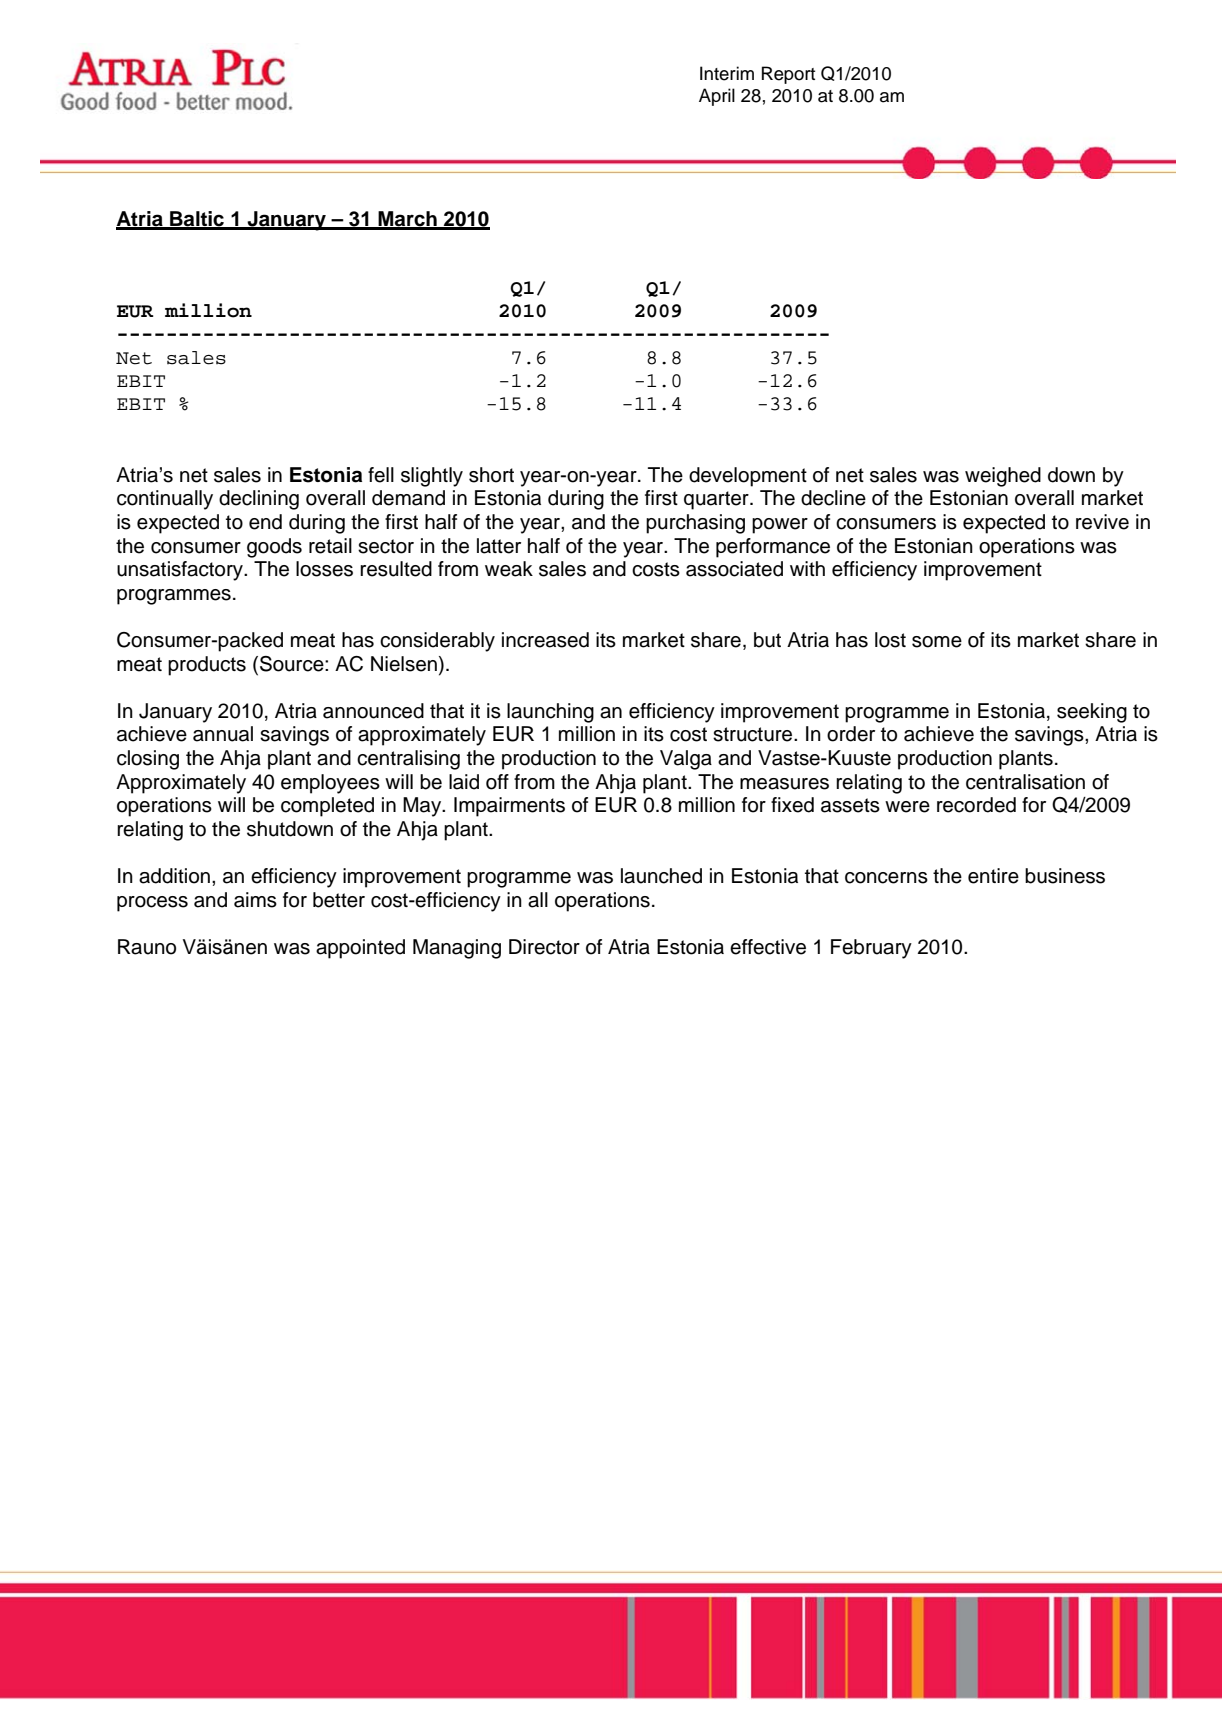  I want to click on Director, so click(544, 947).
